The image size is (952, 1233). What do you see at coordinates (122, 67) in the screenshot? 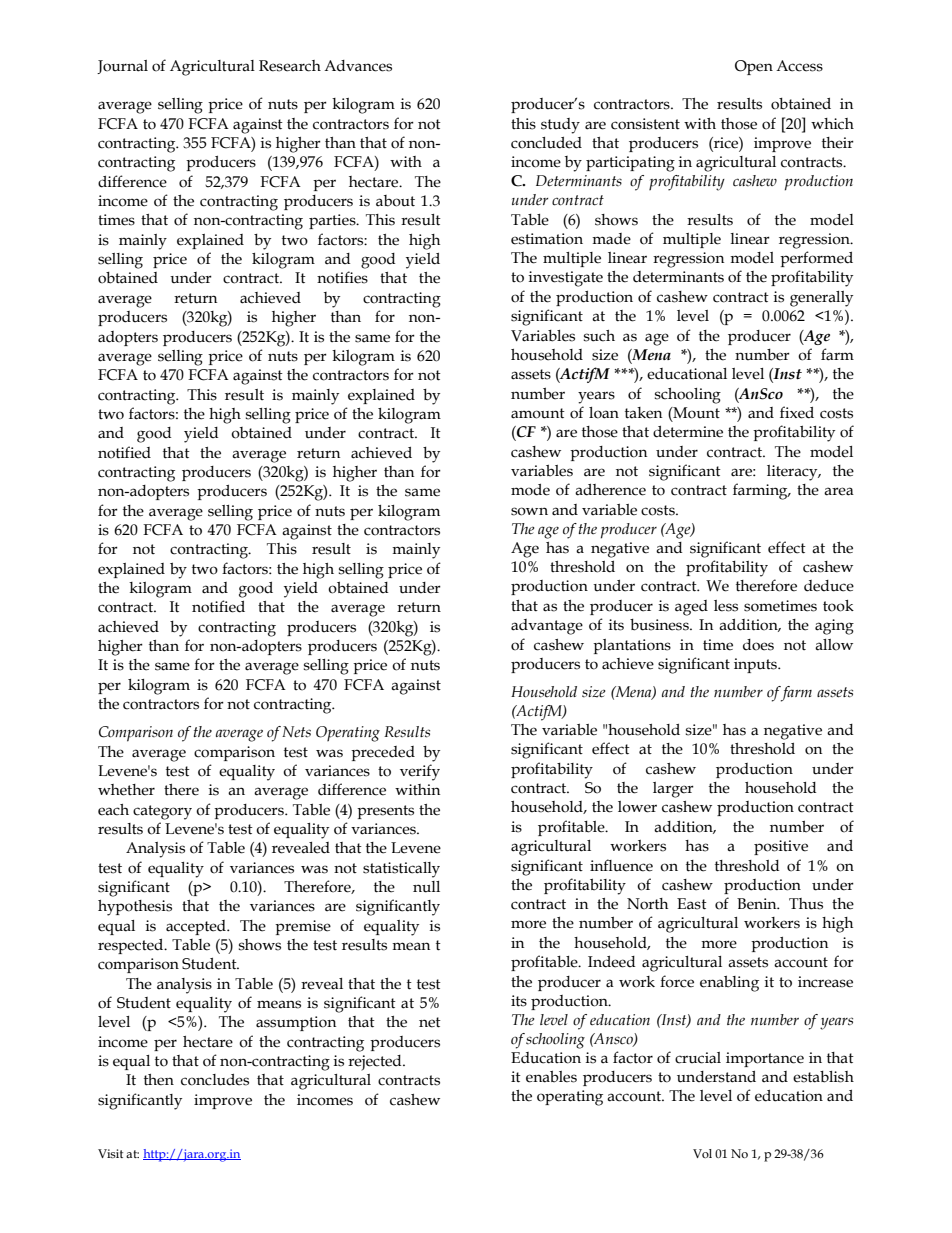
I see `Journal` at bounding box center [122, 67].
